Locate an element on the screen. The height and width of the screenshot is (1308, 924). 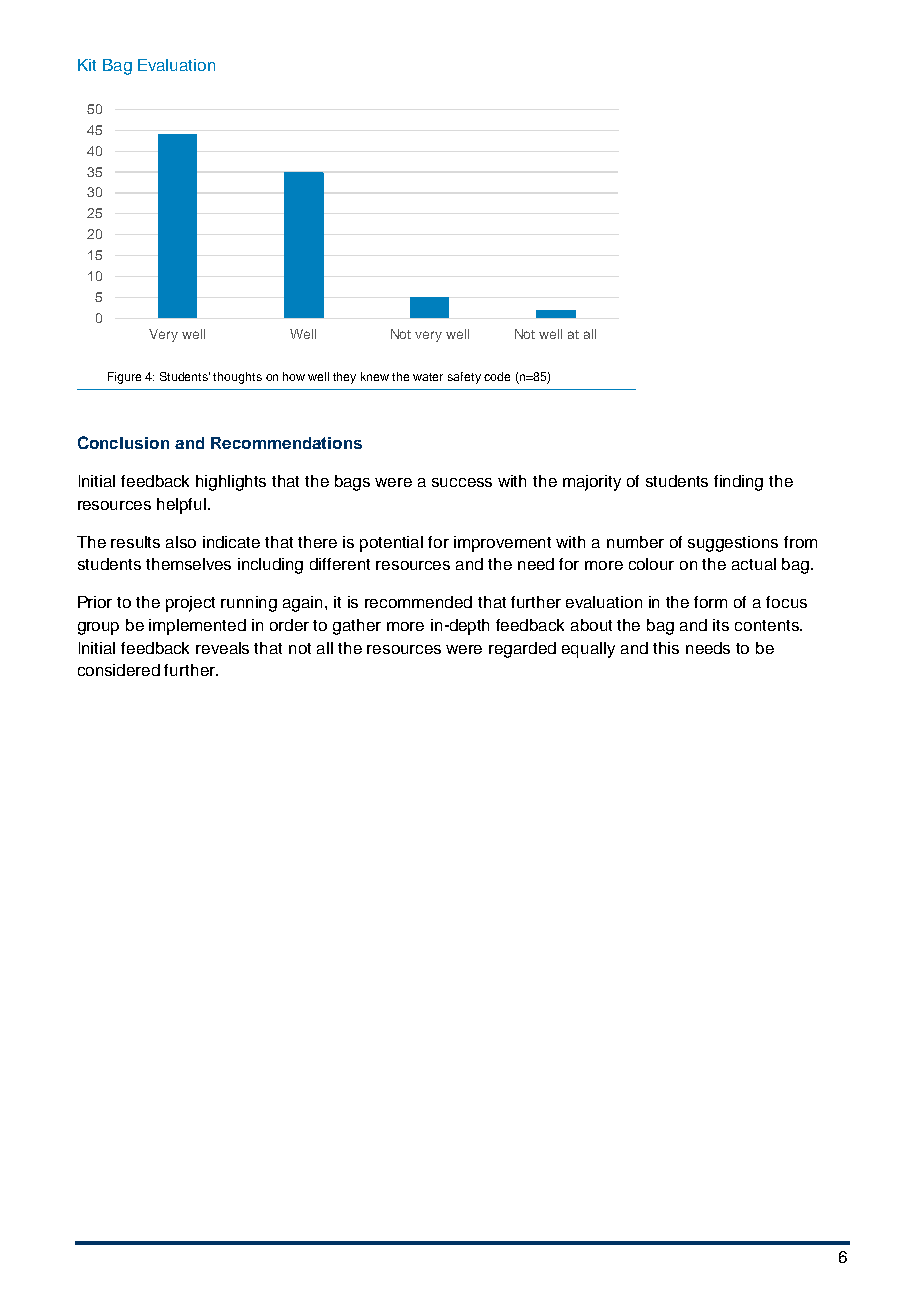
regarded is located at coordinates (522, 650).
